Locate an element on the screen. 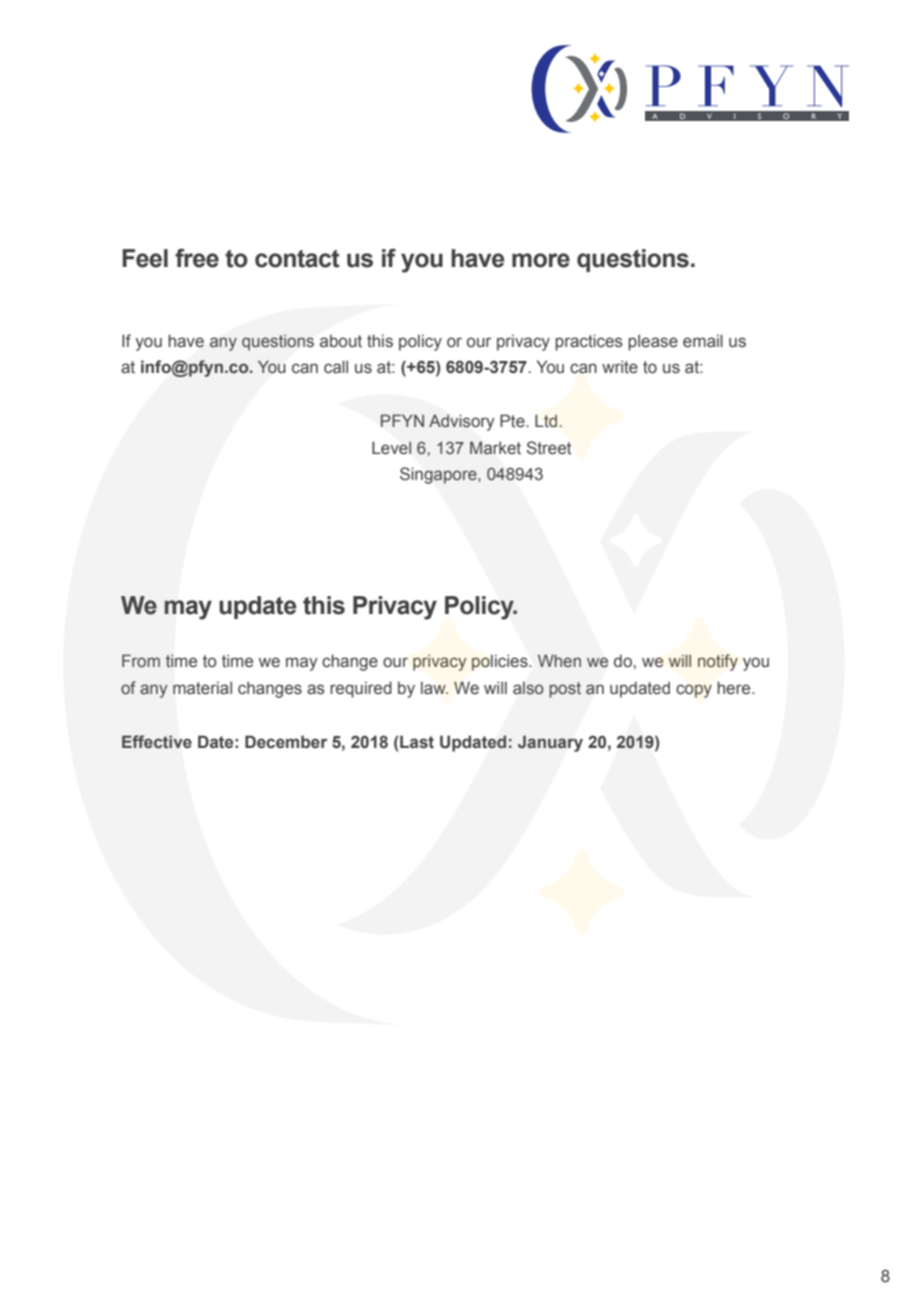  please is located at coordinates (653, 342).
